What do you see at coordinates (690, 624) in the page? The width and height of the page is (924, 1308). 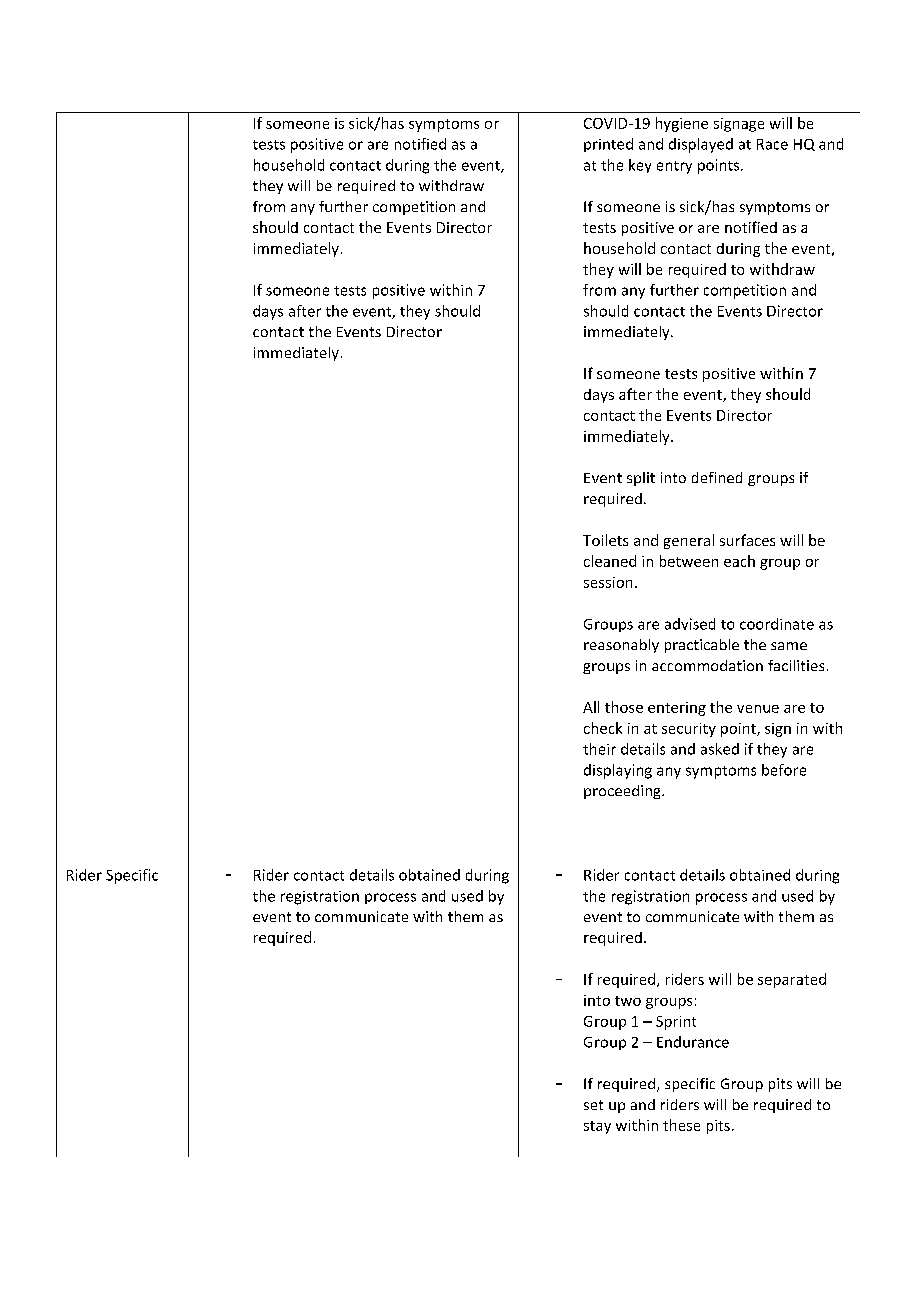 I see `advised` at bounding box center [690, 624].
